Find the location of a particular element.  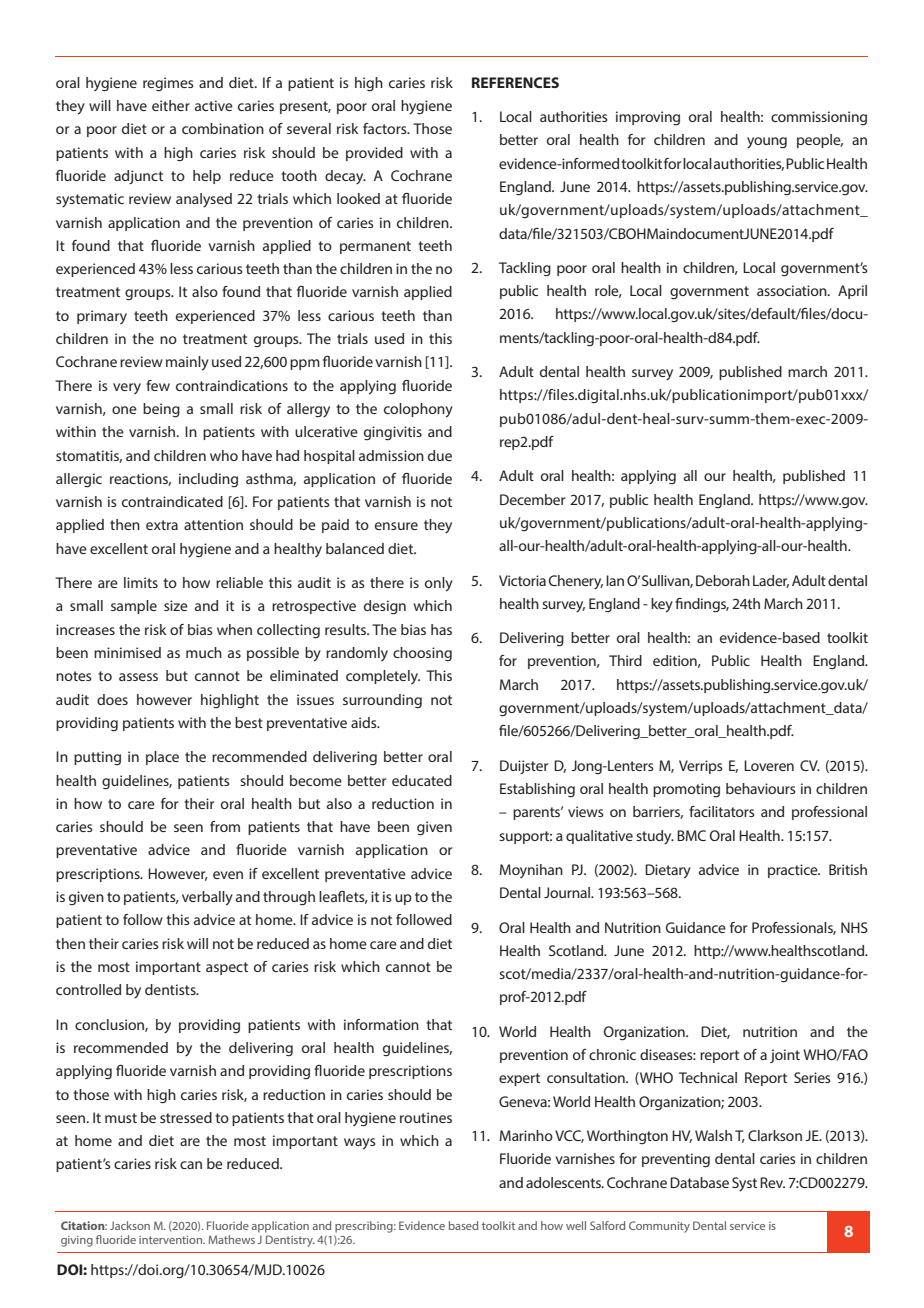

intervention is located at coordinates (172, 1240).
